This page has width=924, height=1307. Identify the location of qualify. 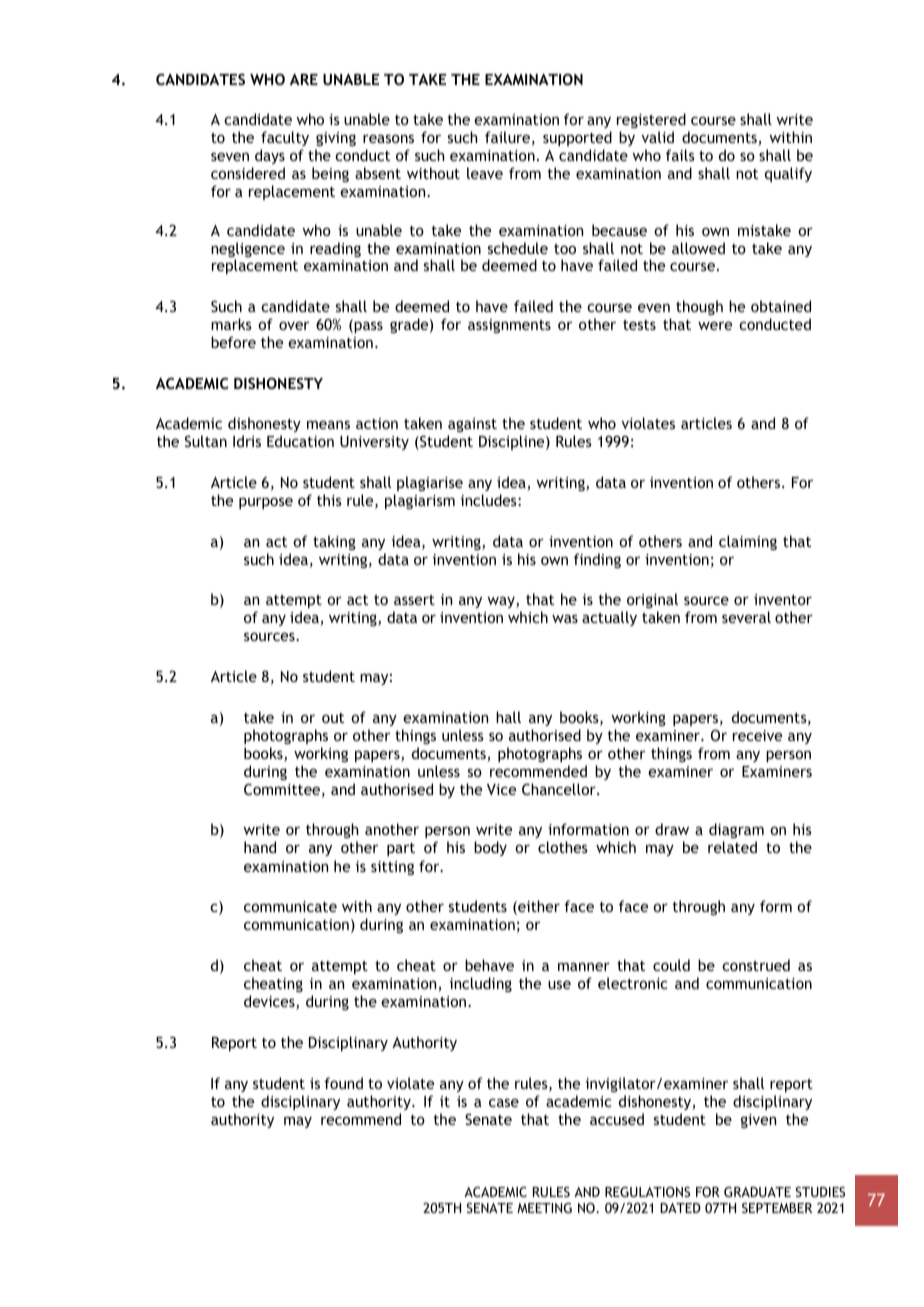
(788, 174).
